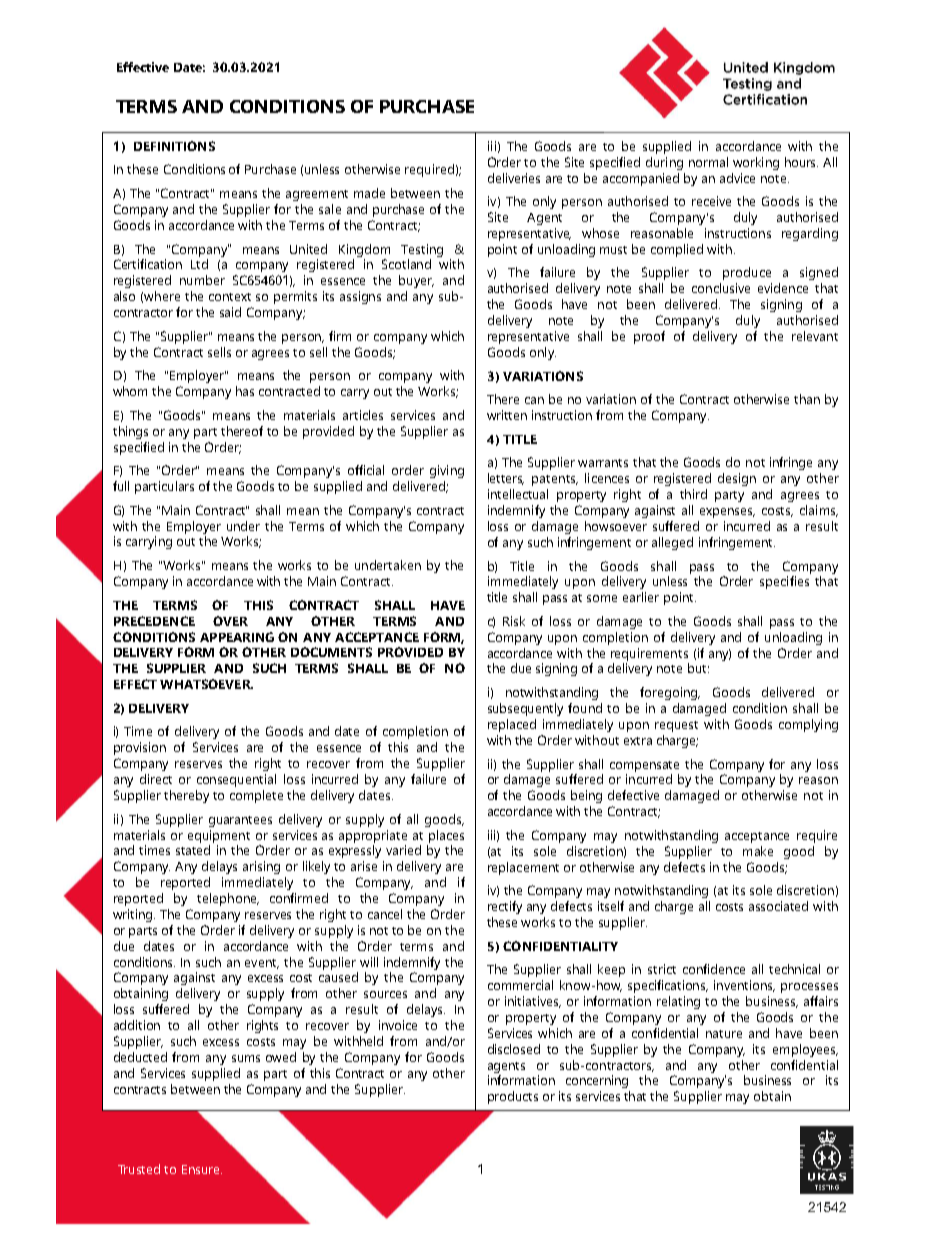 Image resolution: width=952 pixels, height=1233 pixels. What do you see at coordinates (202, 1169) in the page?
I see `Ensure` at bounding box center [202, 1169].
